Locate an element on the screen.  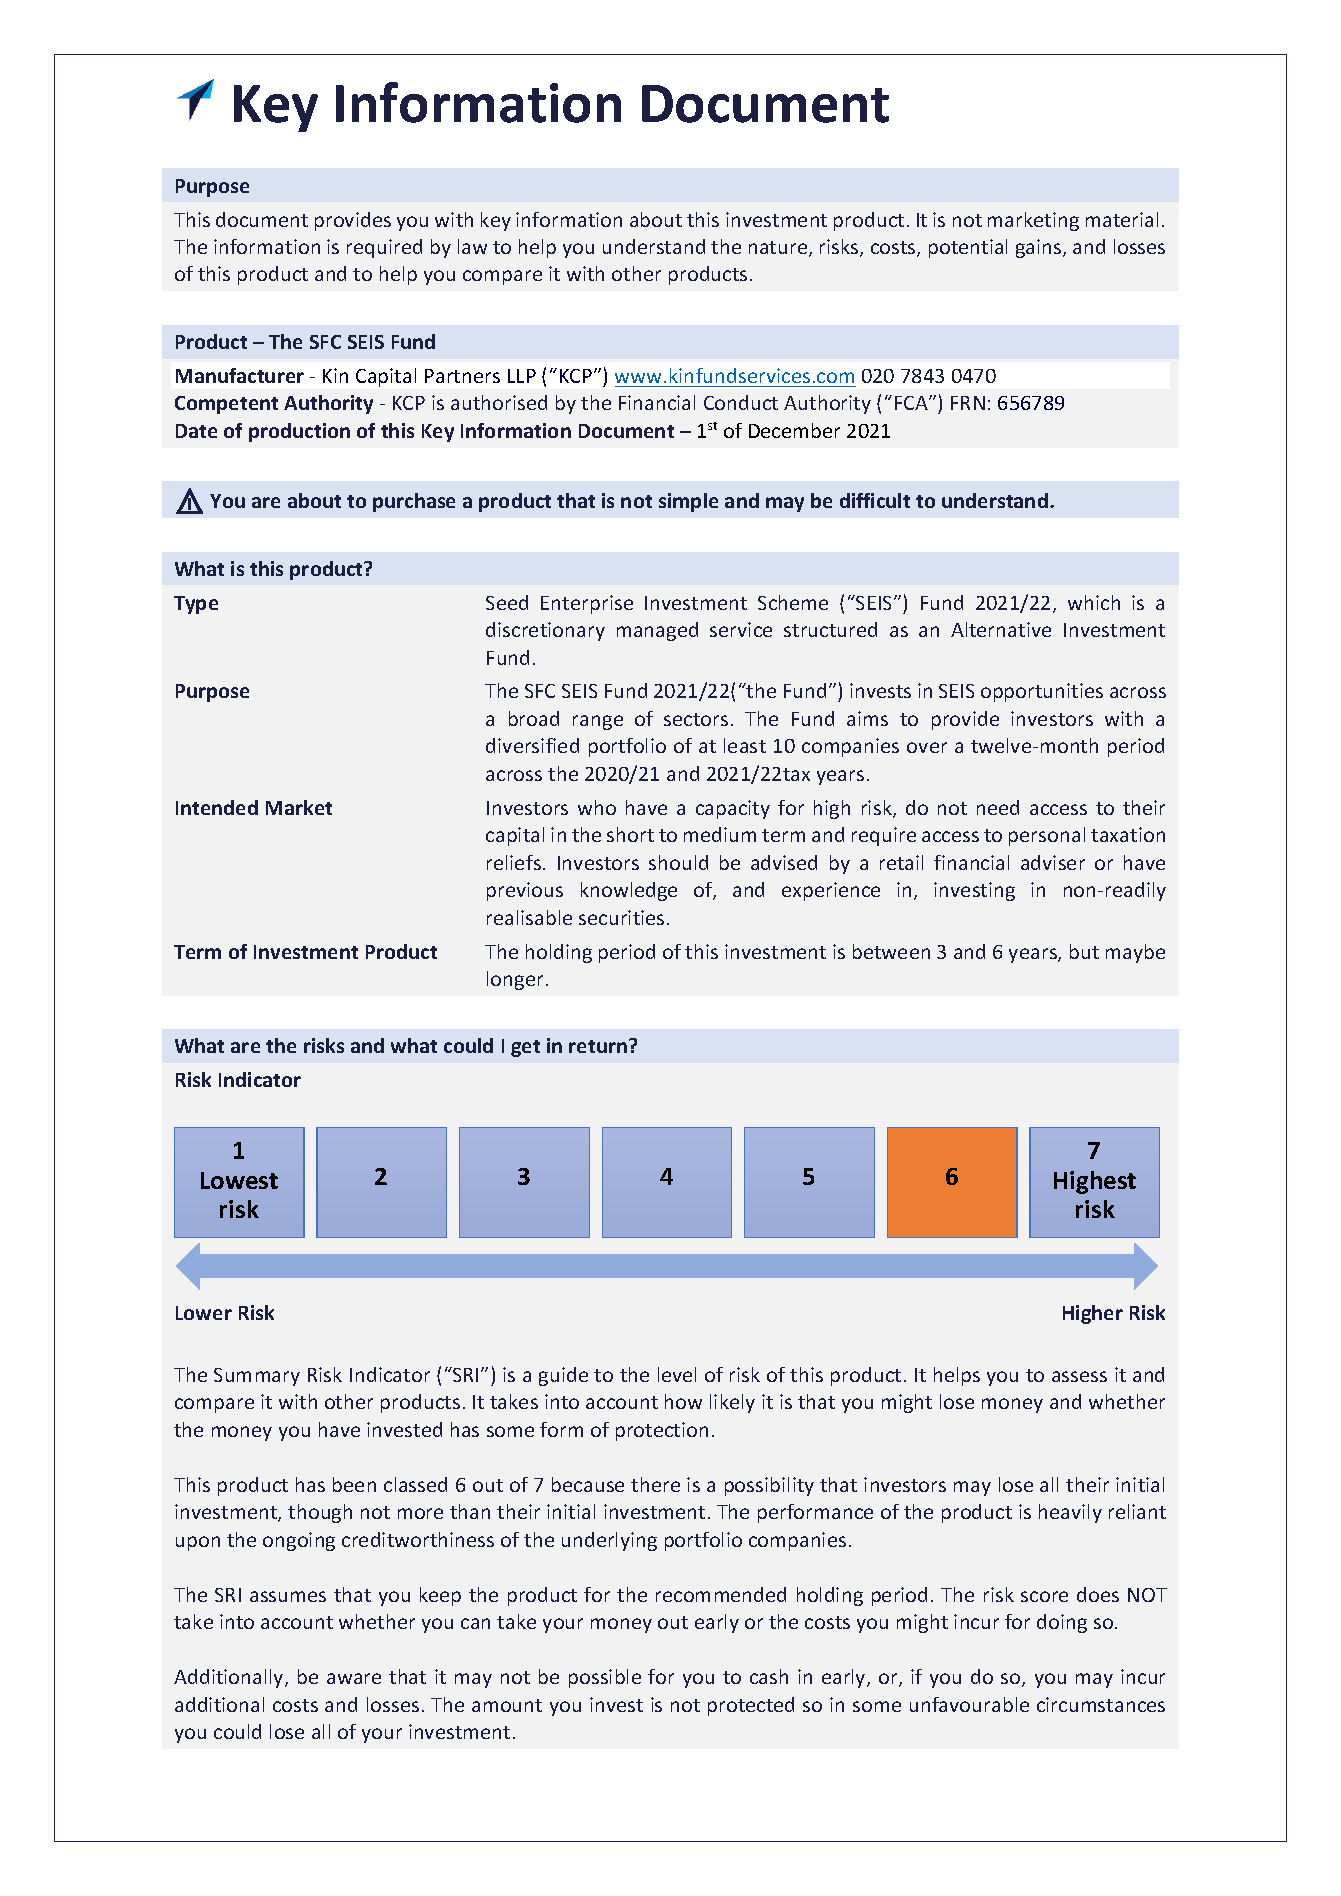
assess is located at coordinates (1079, 1376).
